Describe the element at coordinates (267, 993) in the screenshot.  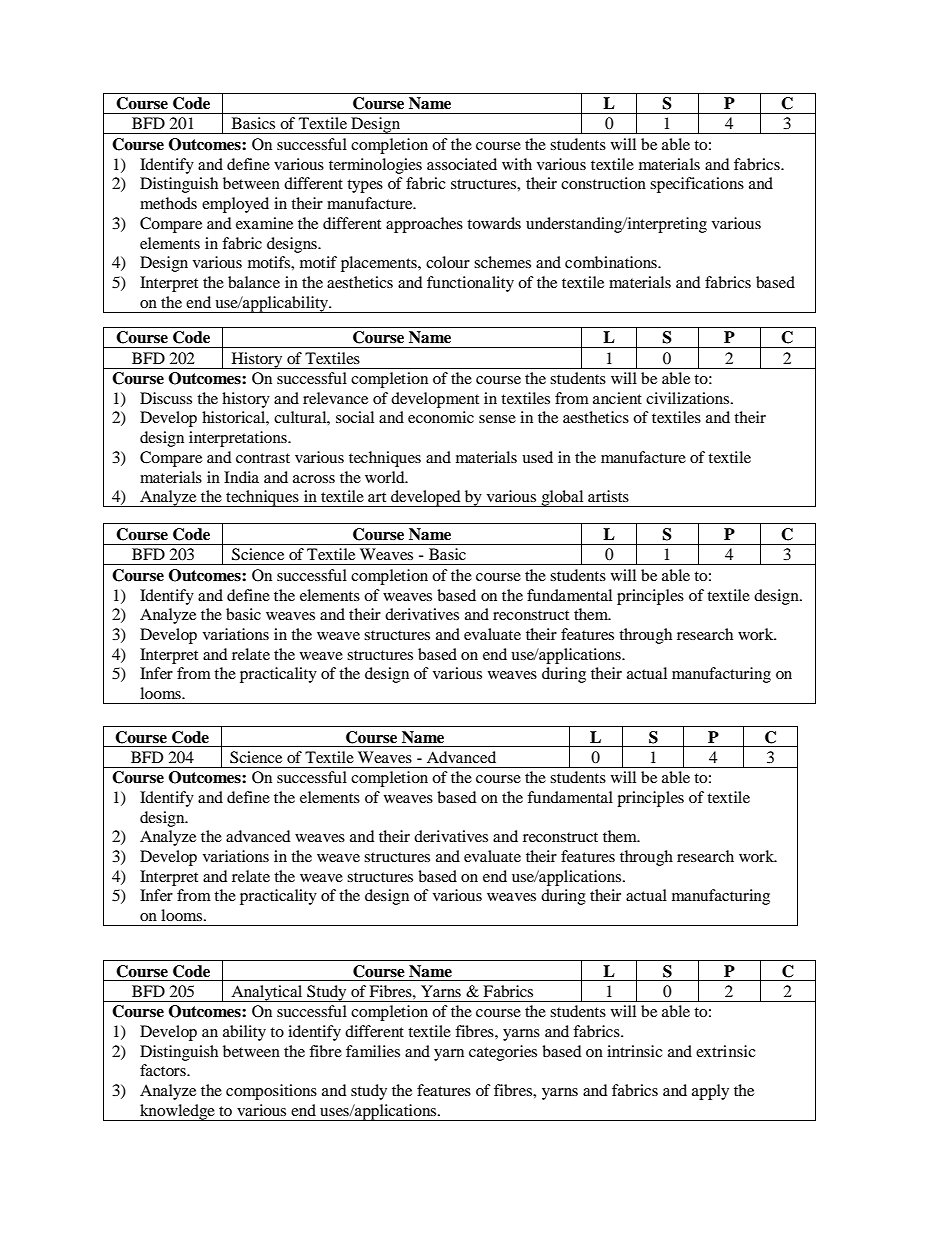
I see `Analytical` at that location.
